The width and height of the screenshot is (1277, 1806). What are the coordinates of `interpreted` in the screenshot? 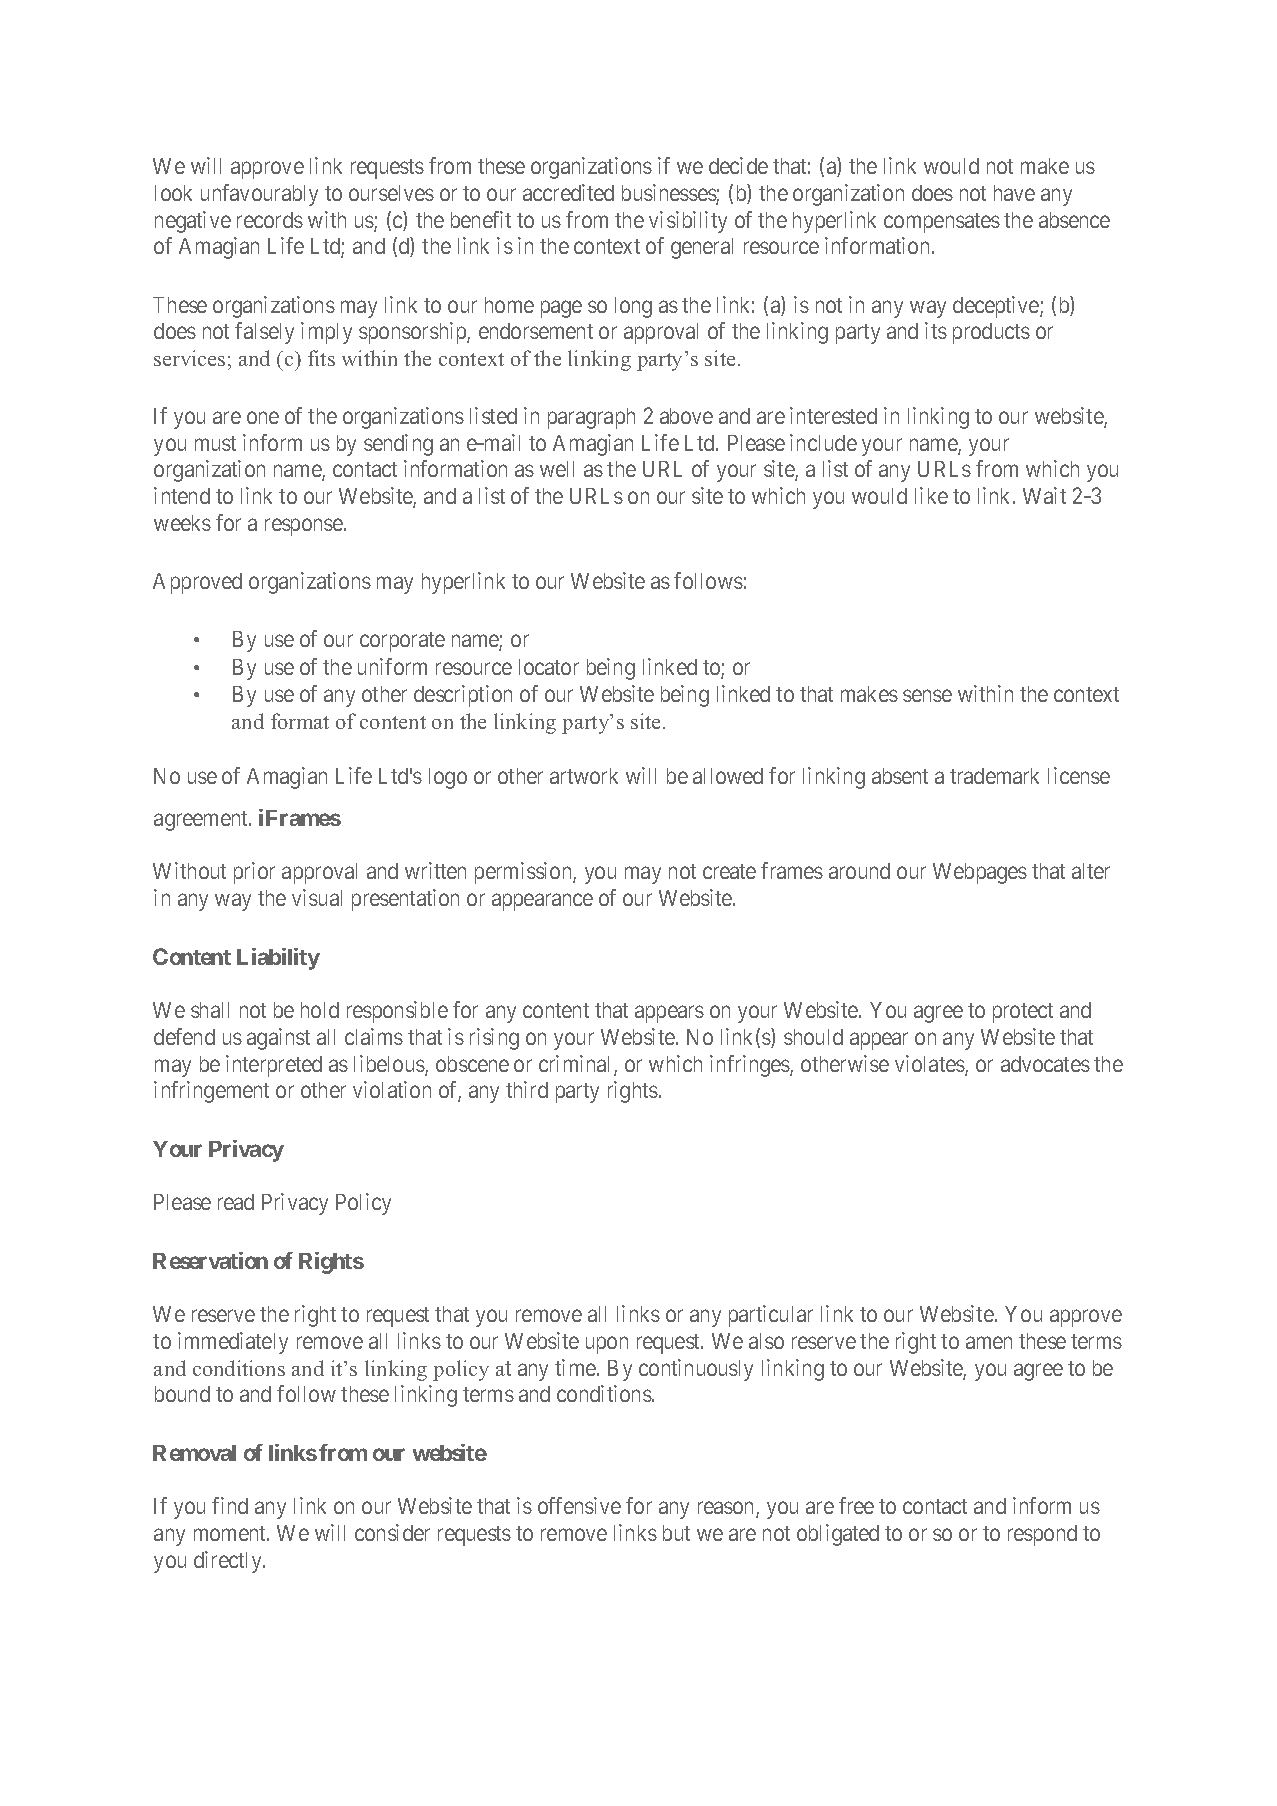 It's located at (274, 1066).
